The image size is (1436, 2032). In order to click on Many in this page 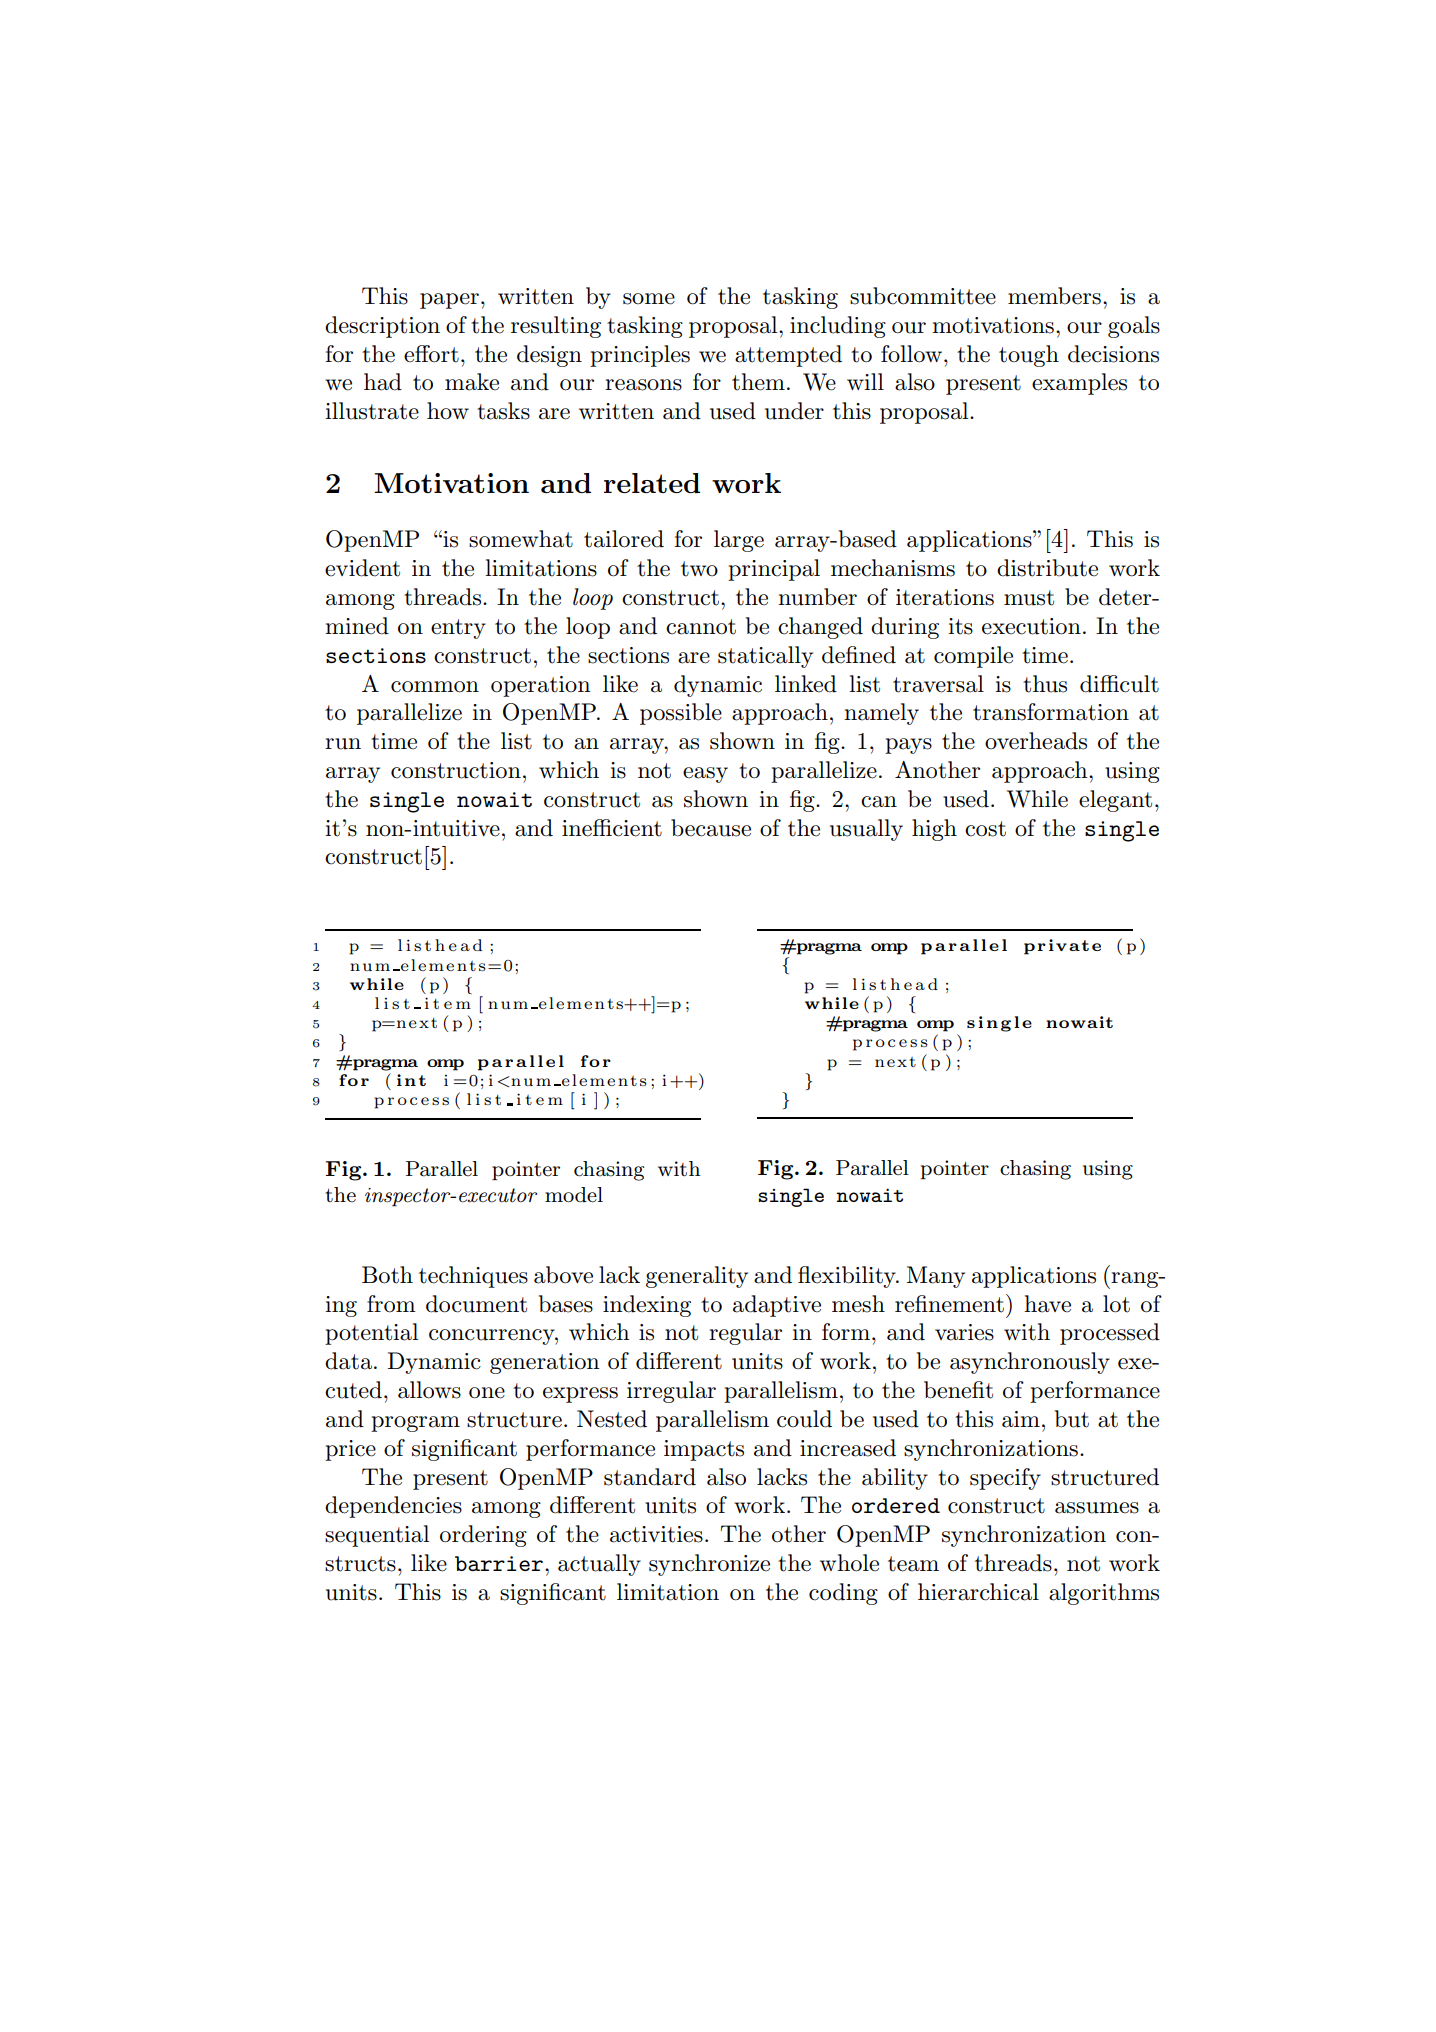, I will do `click(936, 1277)`.
